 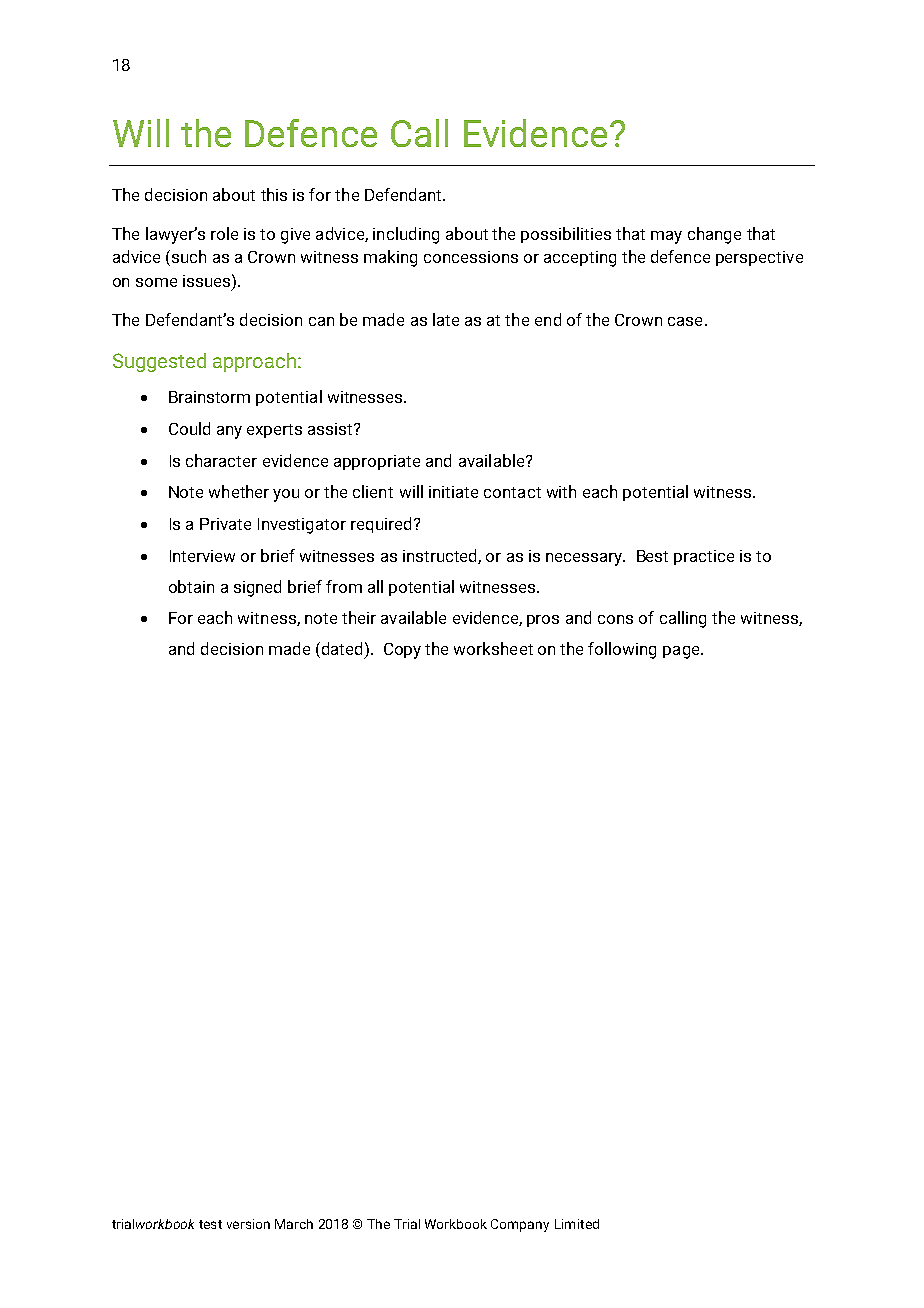 What do you see at coordinates (577, 1224) in the screenshot?
I see `Limited` at bounding box center [577, 1224].
